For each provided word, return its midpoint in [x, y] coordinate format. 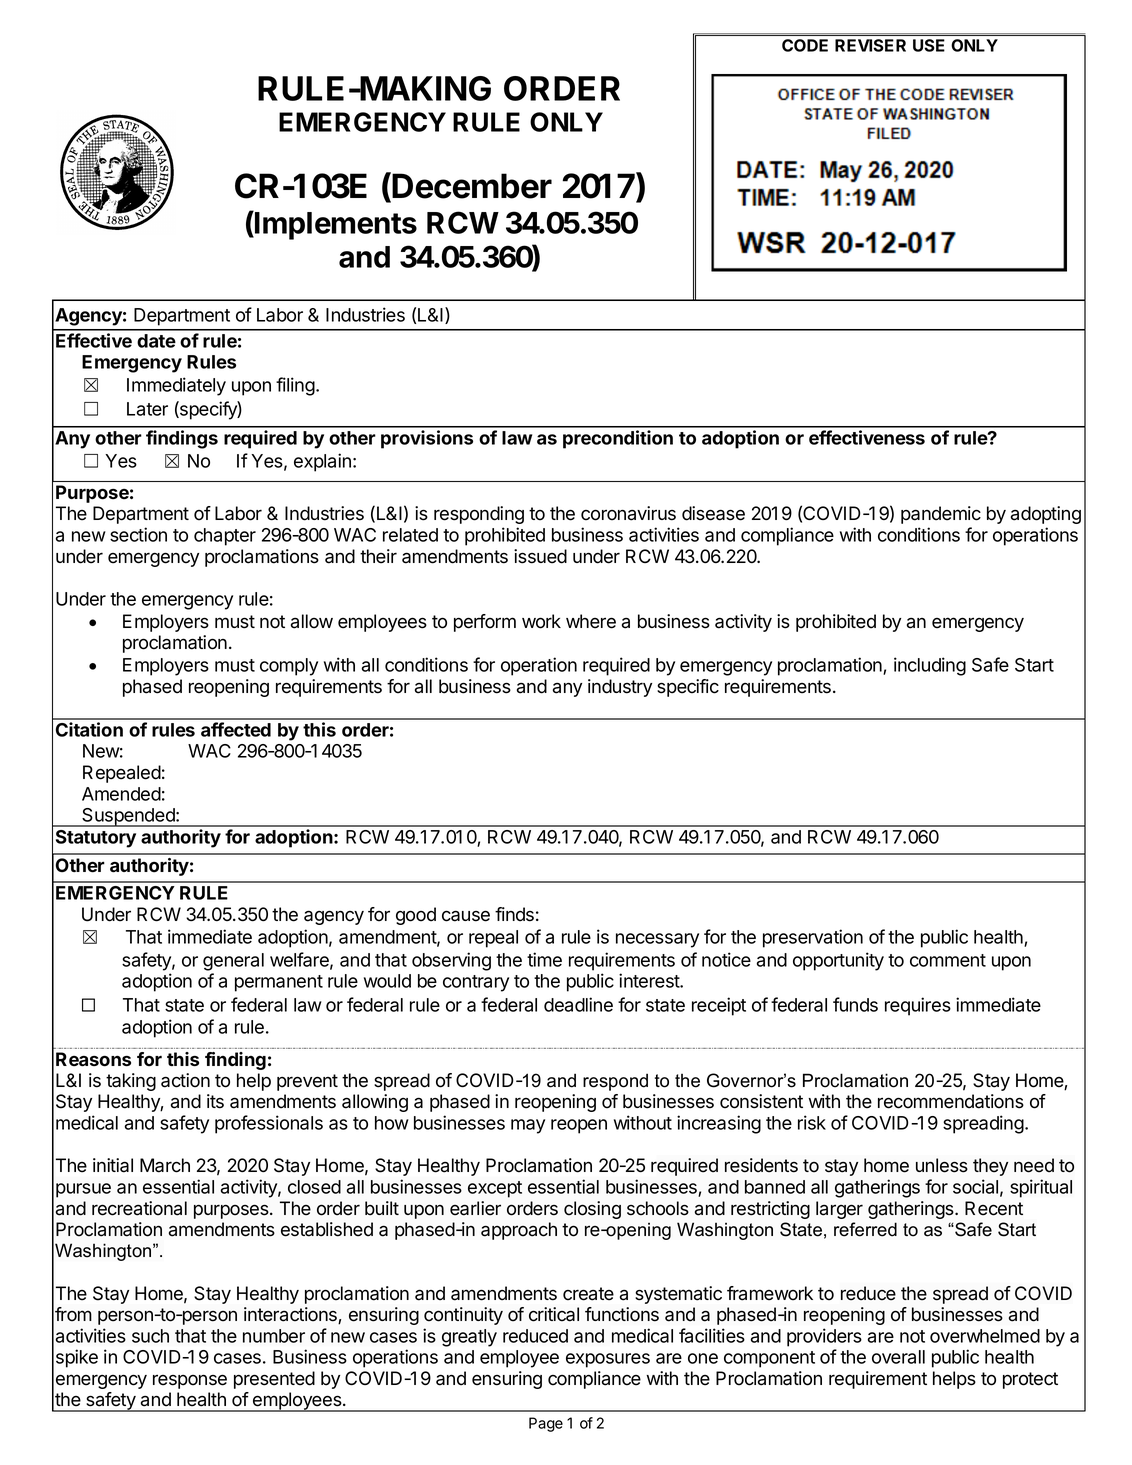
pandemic [941, 515]
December [472, 186]
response [190, 1381]
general [233, 962]
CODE [805, 45]
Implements [335, 225]
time [544, 959]
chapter [225, 537]
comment [948, 960]
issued [540, 556]
